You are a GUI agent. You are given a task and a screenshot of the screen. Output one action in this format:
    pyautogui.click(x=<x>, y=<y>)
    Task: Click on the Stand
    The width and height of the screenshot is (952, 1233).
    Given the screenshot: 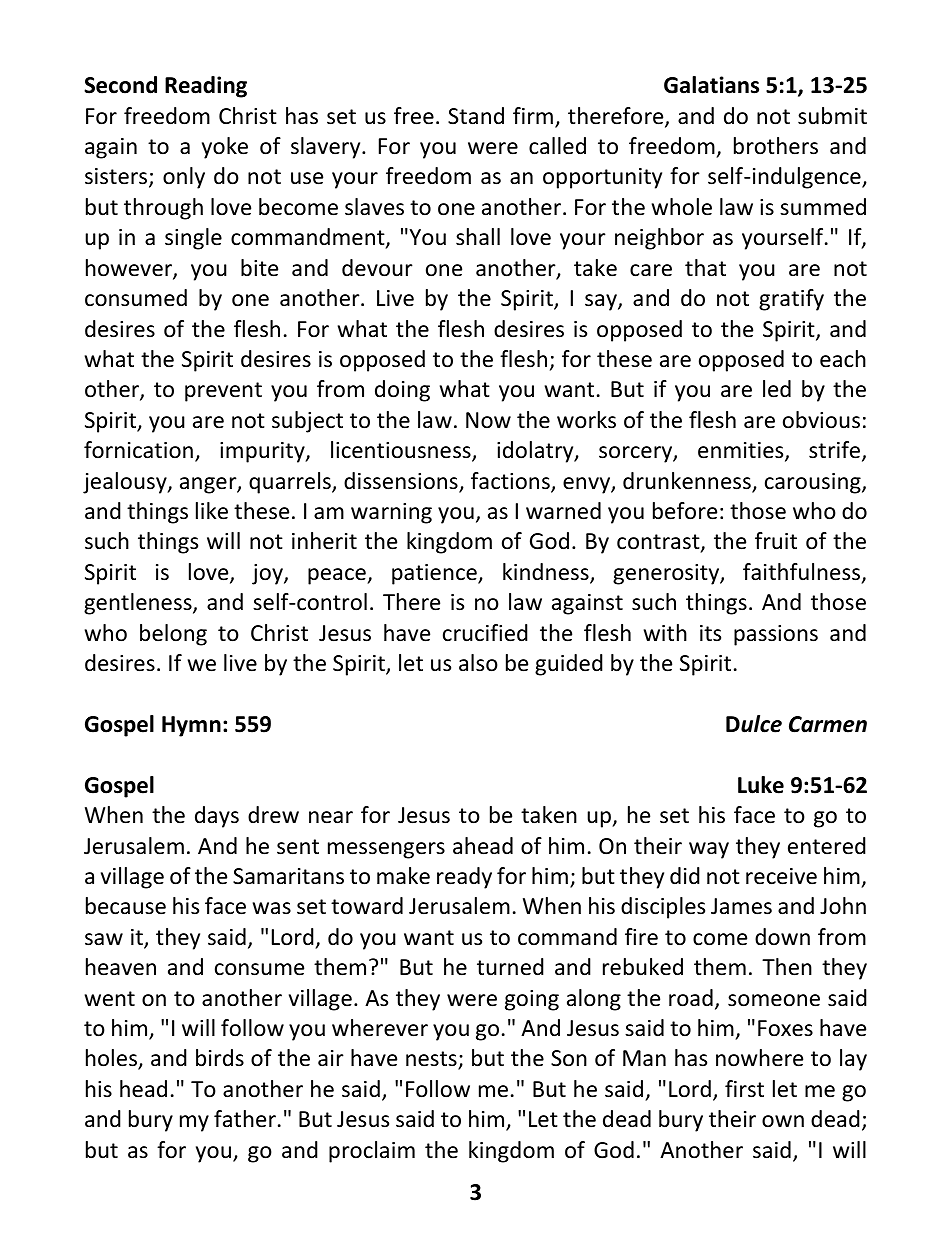 What is the action you would take?
    pyautogui.click(x=476, y=116)
